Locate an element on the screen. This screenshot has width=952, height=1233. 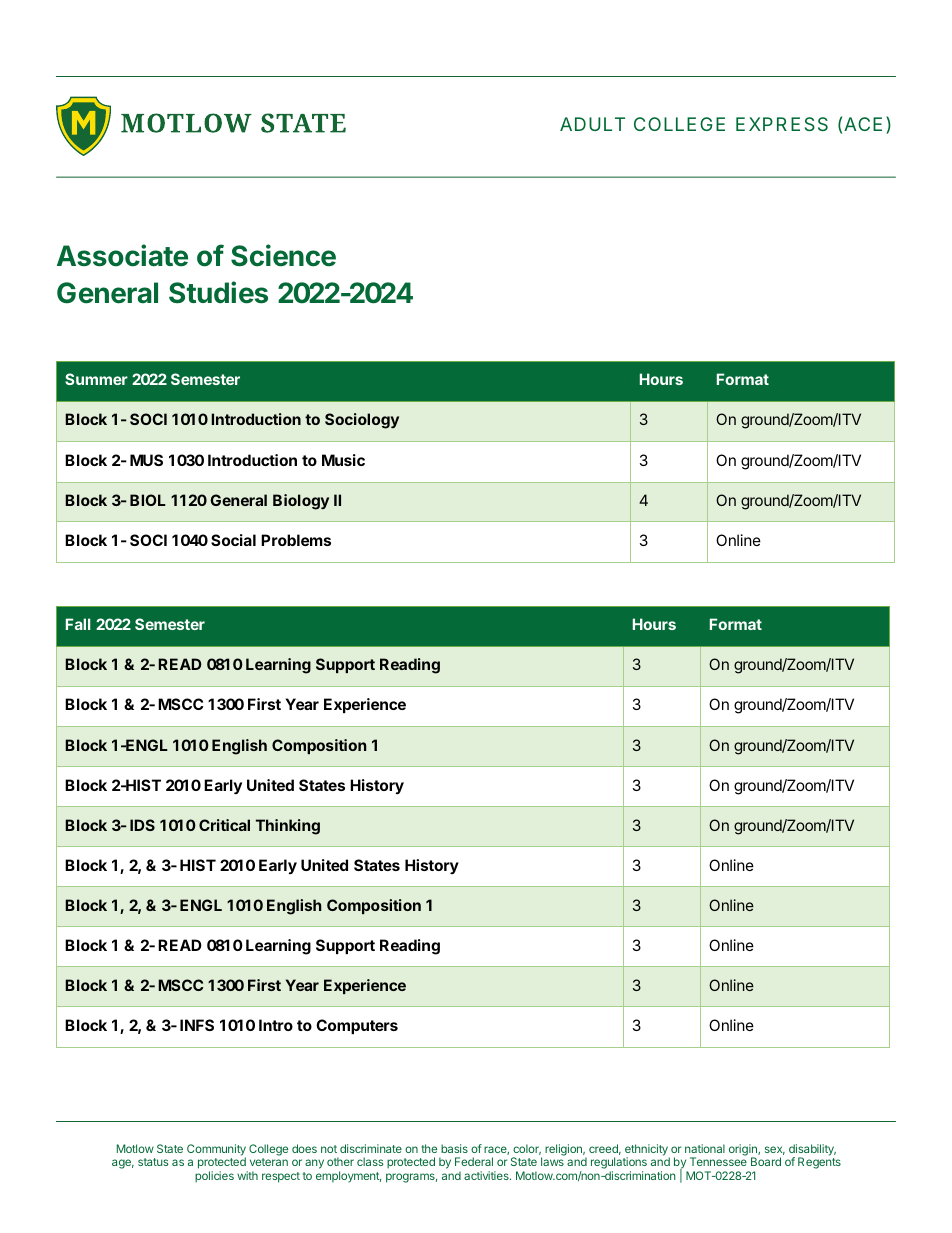
national is located at coordinates (705, 1148).
